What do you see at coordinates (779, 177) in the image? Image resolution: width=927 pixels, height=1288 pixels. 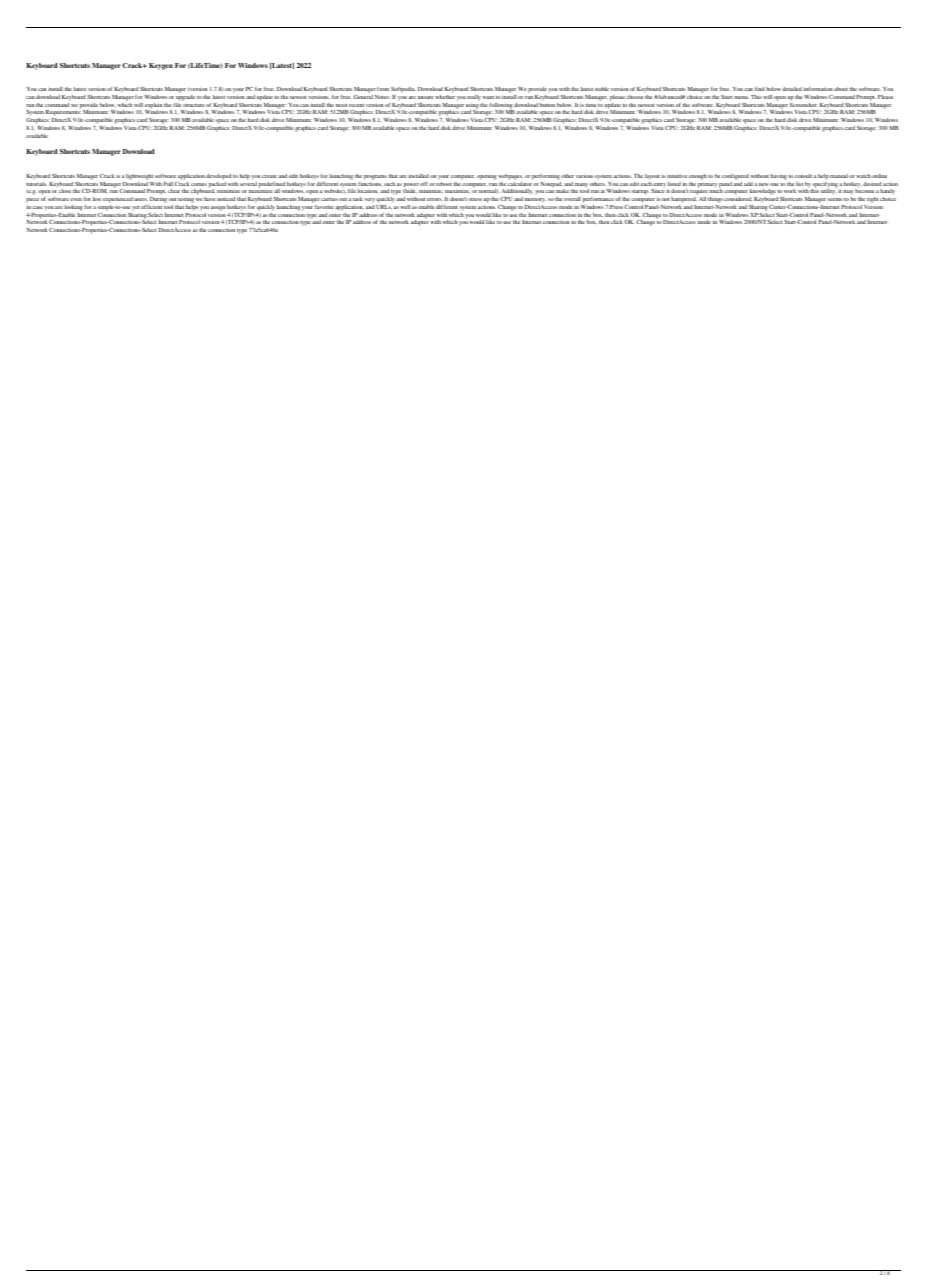 I see `having` at bounding box center [779, 177].
